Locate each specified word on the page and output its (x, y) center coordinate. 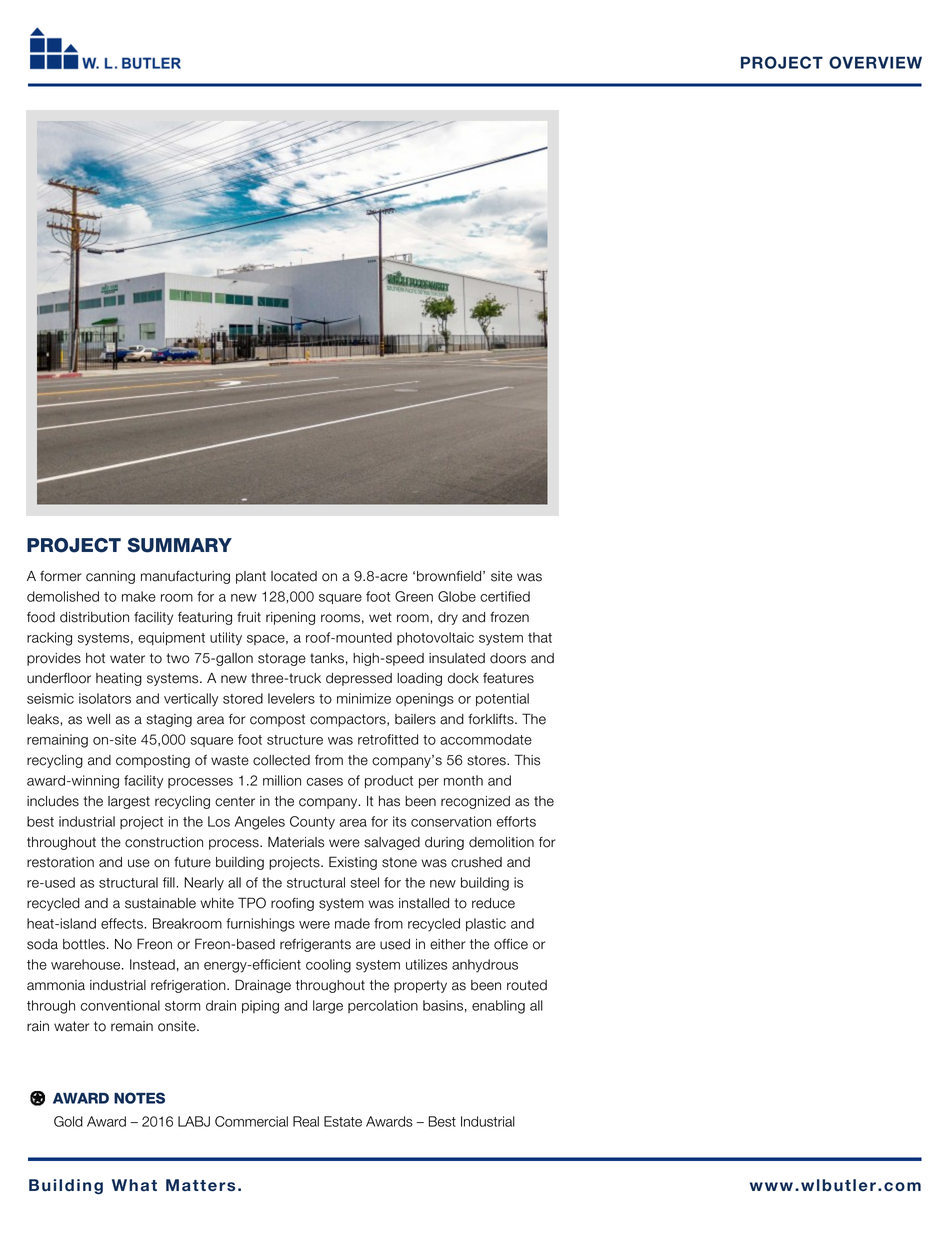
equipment (171, 638)
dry (448, 618)
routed (527, 985)
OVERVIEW (875, 62)
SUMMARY (180, 545)
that (540, 637)
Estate (343, 1121)
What (134, 1185)
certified (505, 596)
